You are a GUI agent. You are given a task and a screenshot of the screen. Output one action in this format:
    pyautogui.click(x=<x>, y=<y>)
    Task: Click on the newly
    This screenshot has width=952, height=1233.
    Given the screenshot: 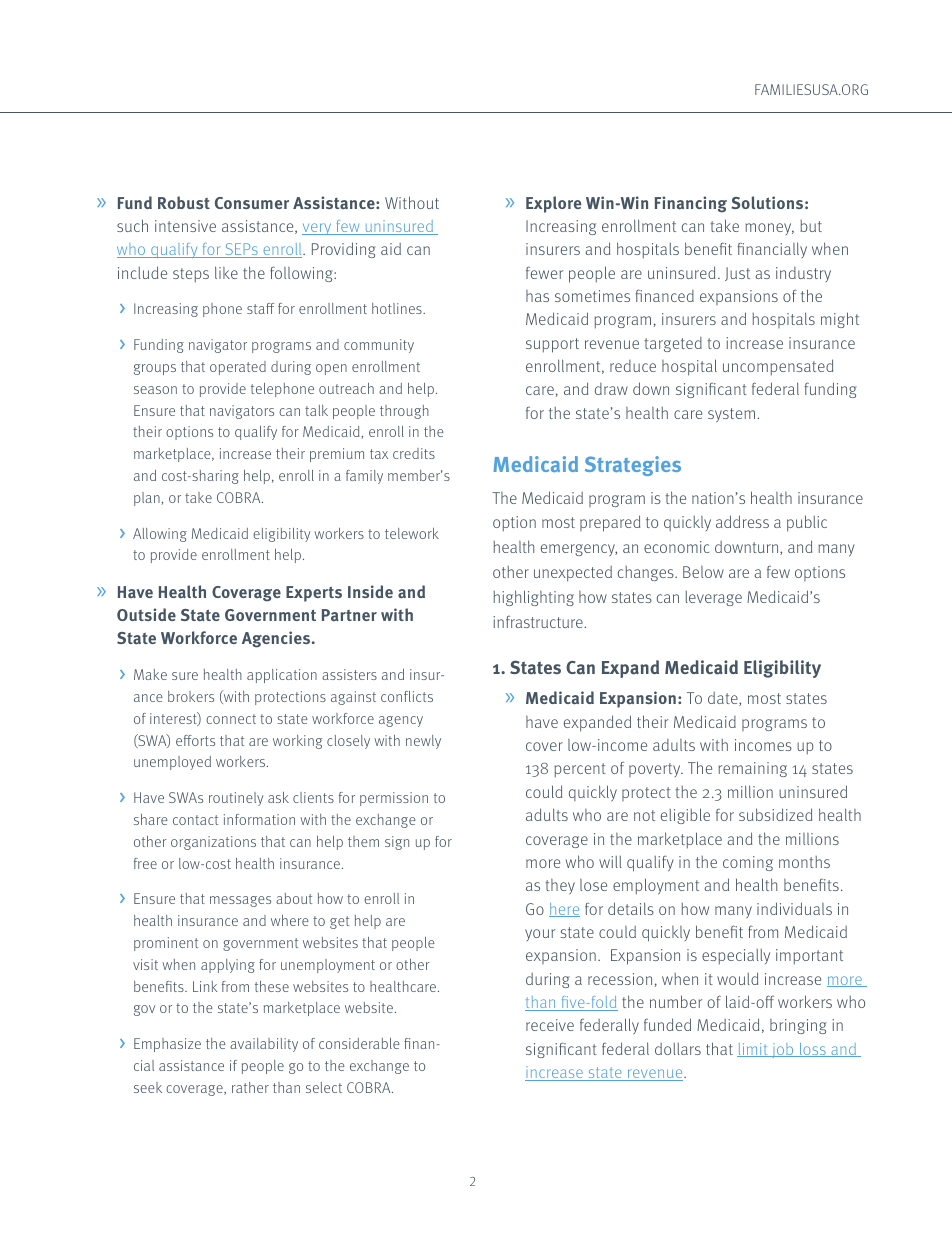 What is the action you would take?
    pyautogui.click(x=423, y=742)
